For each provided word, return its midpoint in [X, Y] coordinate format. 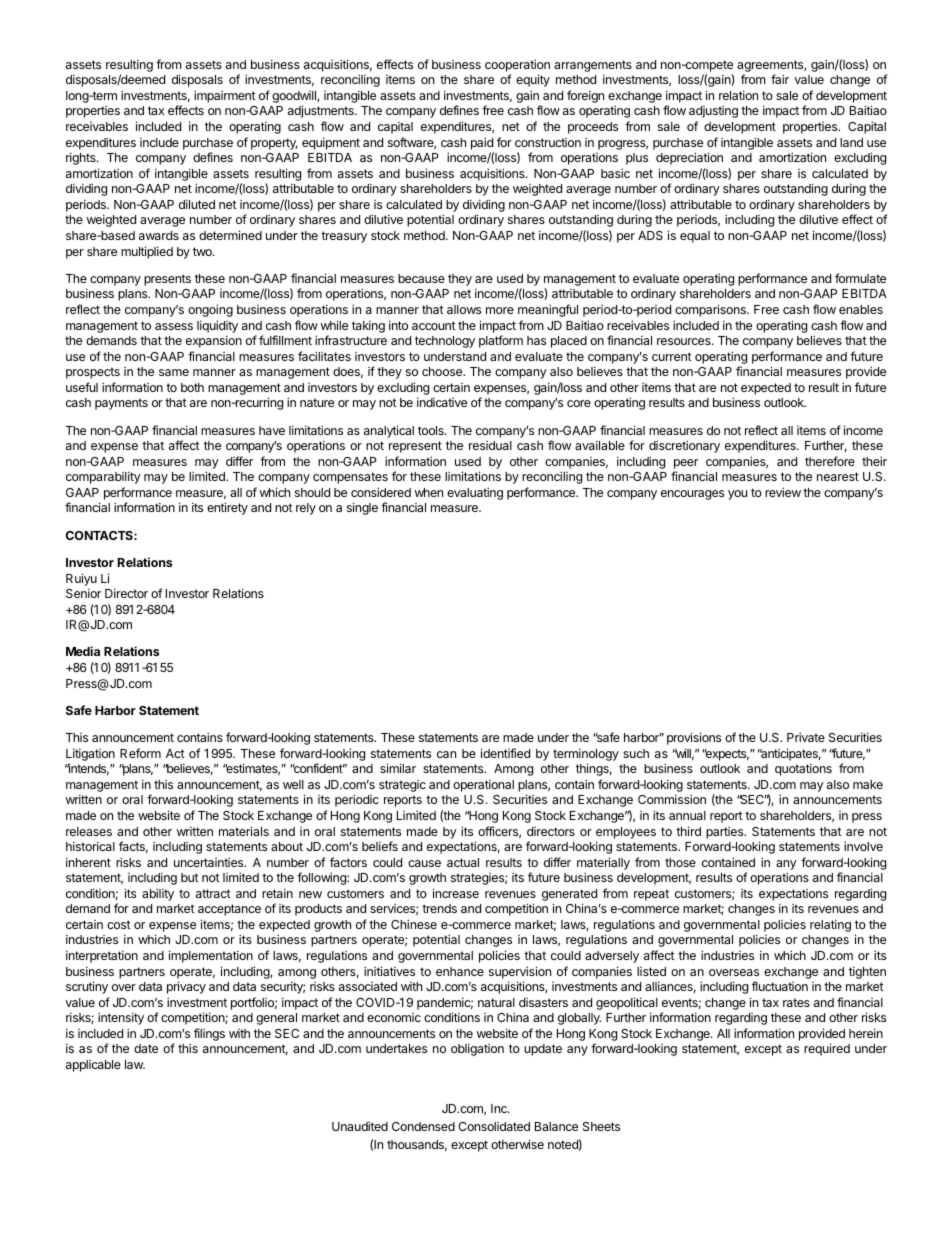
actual [463, 862]
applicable [93, 1066]
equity [533, 80]
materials [244, 831]
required [827, 1049]
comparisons [711, 310]
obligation [477, 1049]
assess [174, 326]
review [783, 492]
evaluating [475, 493]
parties [726, 833]
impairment [225, 96]
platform [501, 341]
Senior [83, 593]
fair [780, 79]
